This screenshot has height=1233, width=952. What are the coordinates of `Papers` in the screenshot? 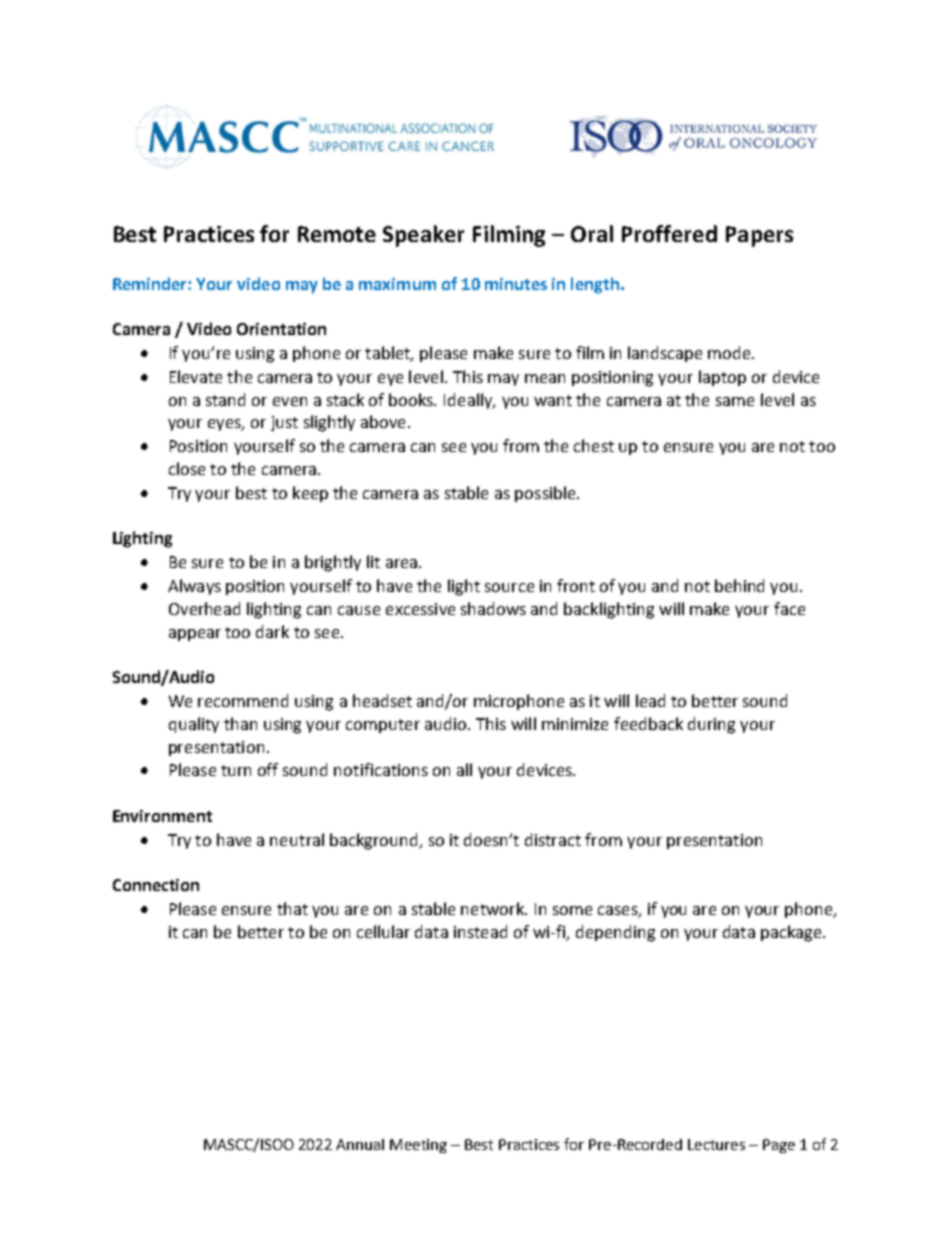 It's located at (759, 236).
